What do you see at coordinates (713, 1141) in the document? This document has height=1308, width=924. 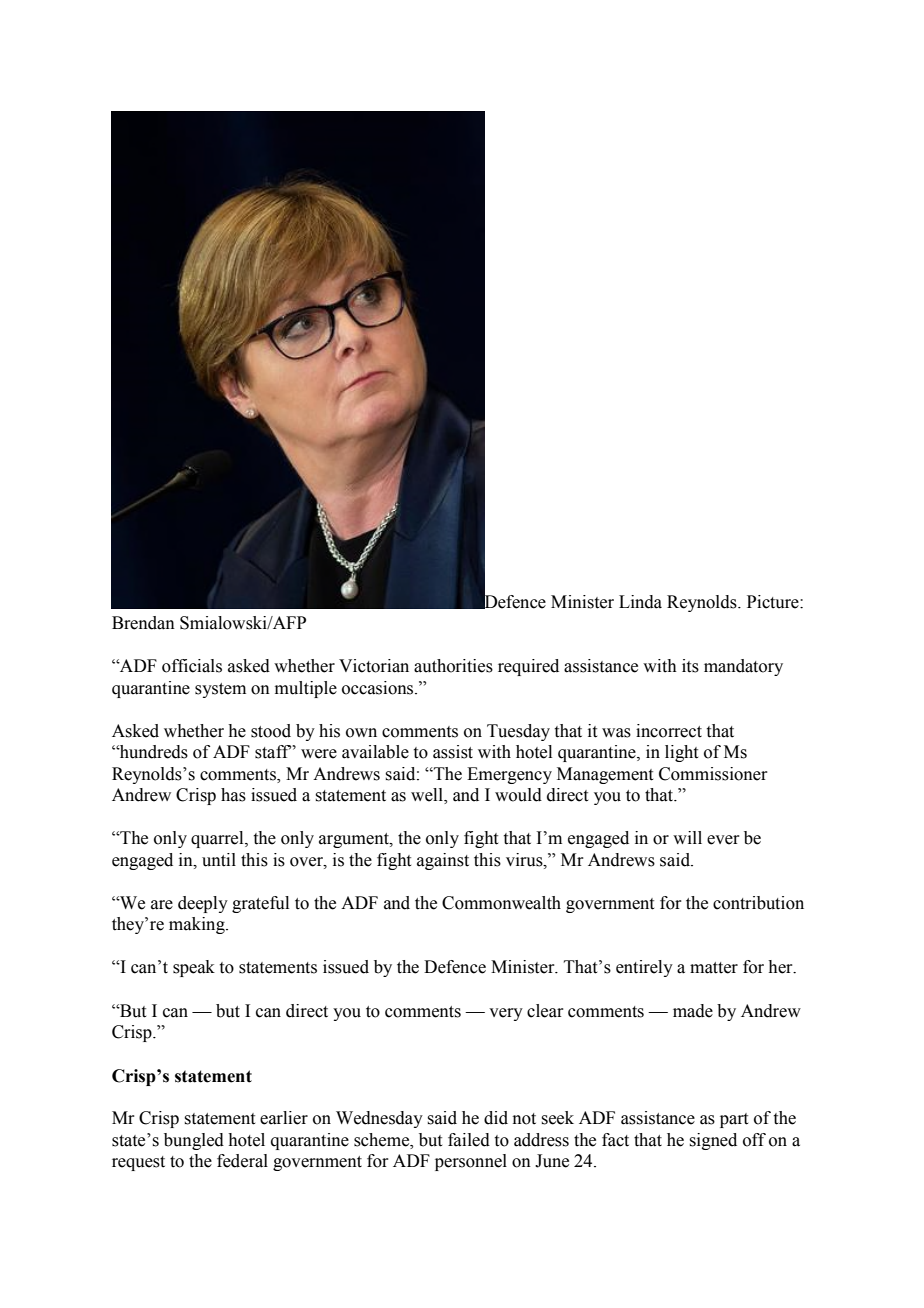 I see `signed` at bounding box center [713, 1141].
